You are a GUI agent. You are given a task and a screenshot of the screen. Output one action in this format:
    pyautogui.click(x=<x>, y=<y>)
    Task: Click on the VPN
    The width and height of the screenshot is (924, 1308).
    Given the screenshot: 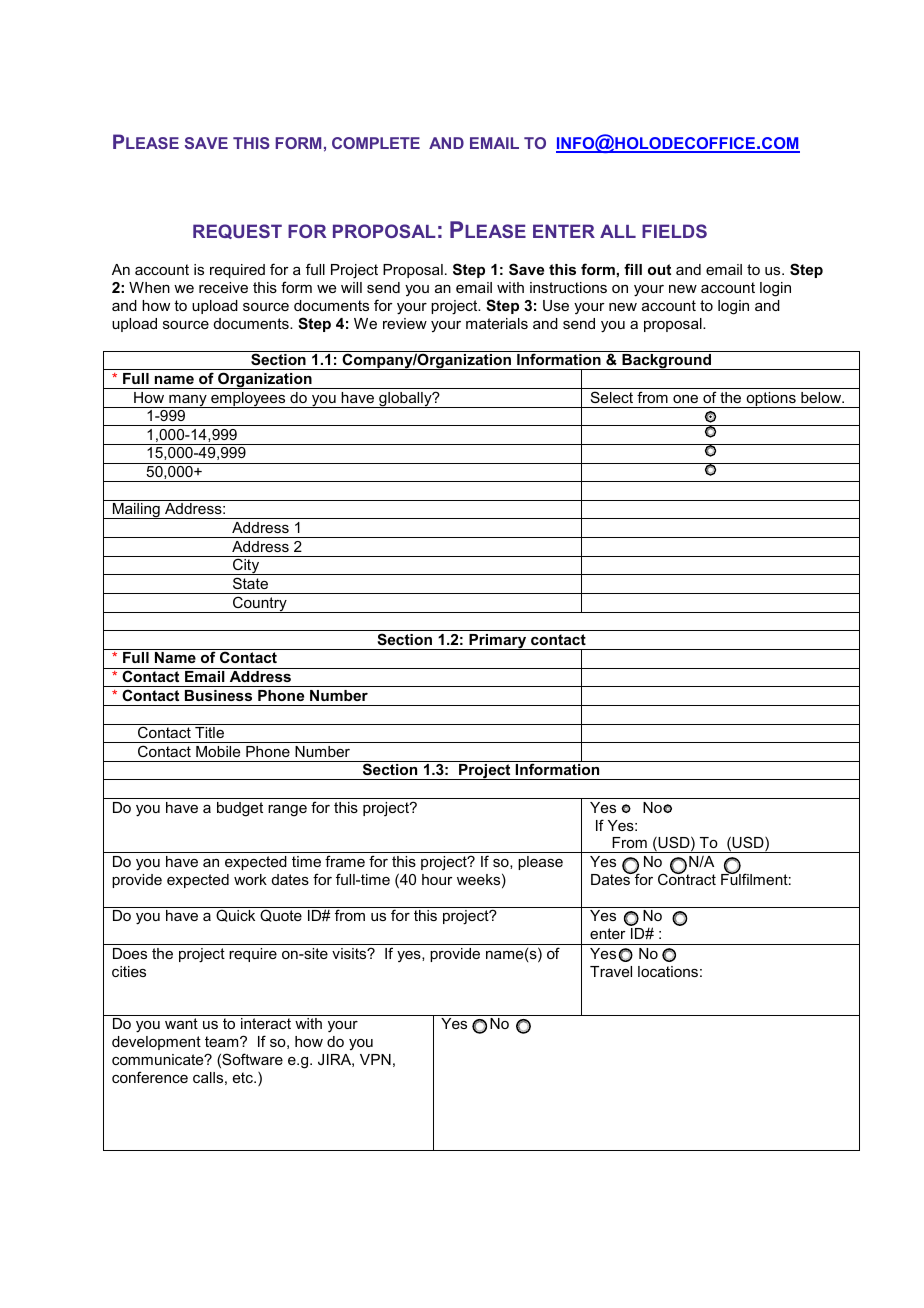 What is the action you would take?
    pyautogui.click(x=375, y=1059)
